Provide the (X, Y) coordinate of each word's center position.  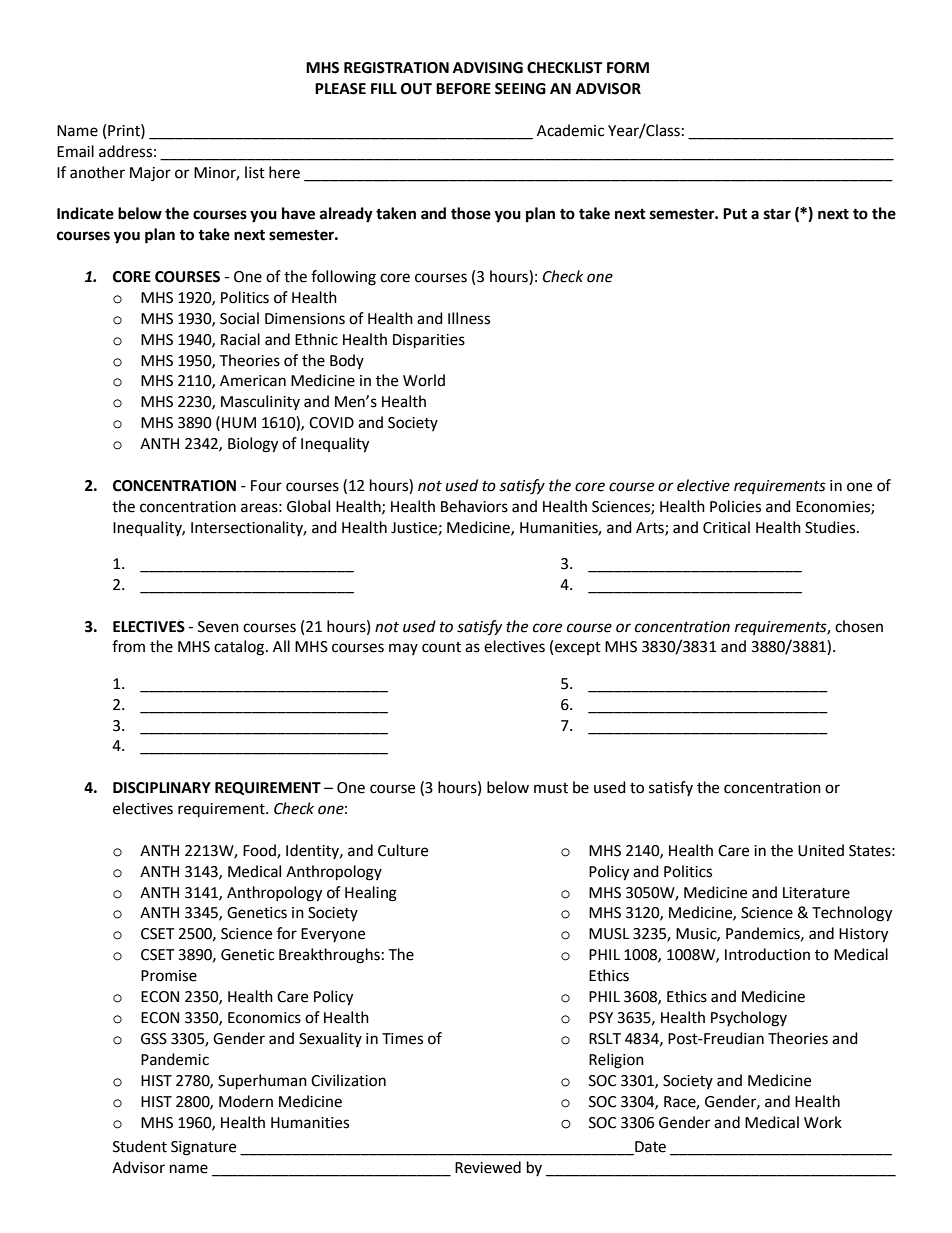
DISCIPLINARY (162, 788)
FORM (628, 68)
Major (150, 174)
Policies (735, 506)
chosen (859, 626)
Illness (469, 318)
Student (140, 1146)
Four (266, 486)
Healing (371, 894)
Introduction (767, 954)
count (441, 647)
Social (239, 318)
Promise (169, 976)
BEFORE (463, 89)
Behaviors (474, 506)
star (777, 214)
